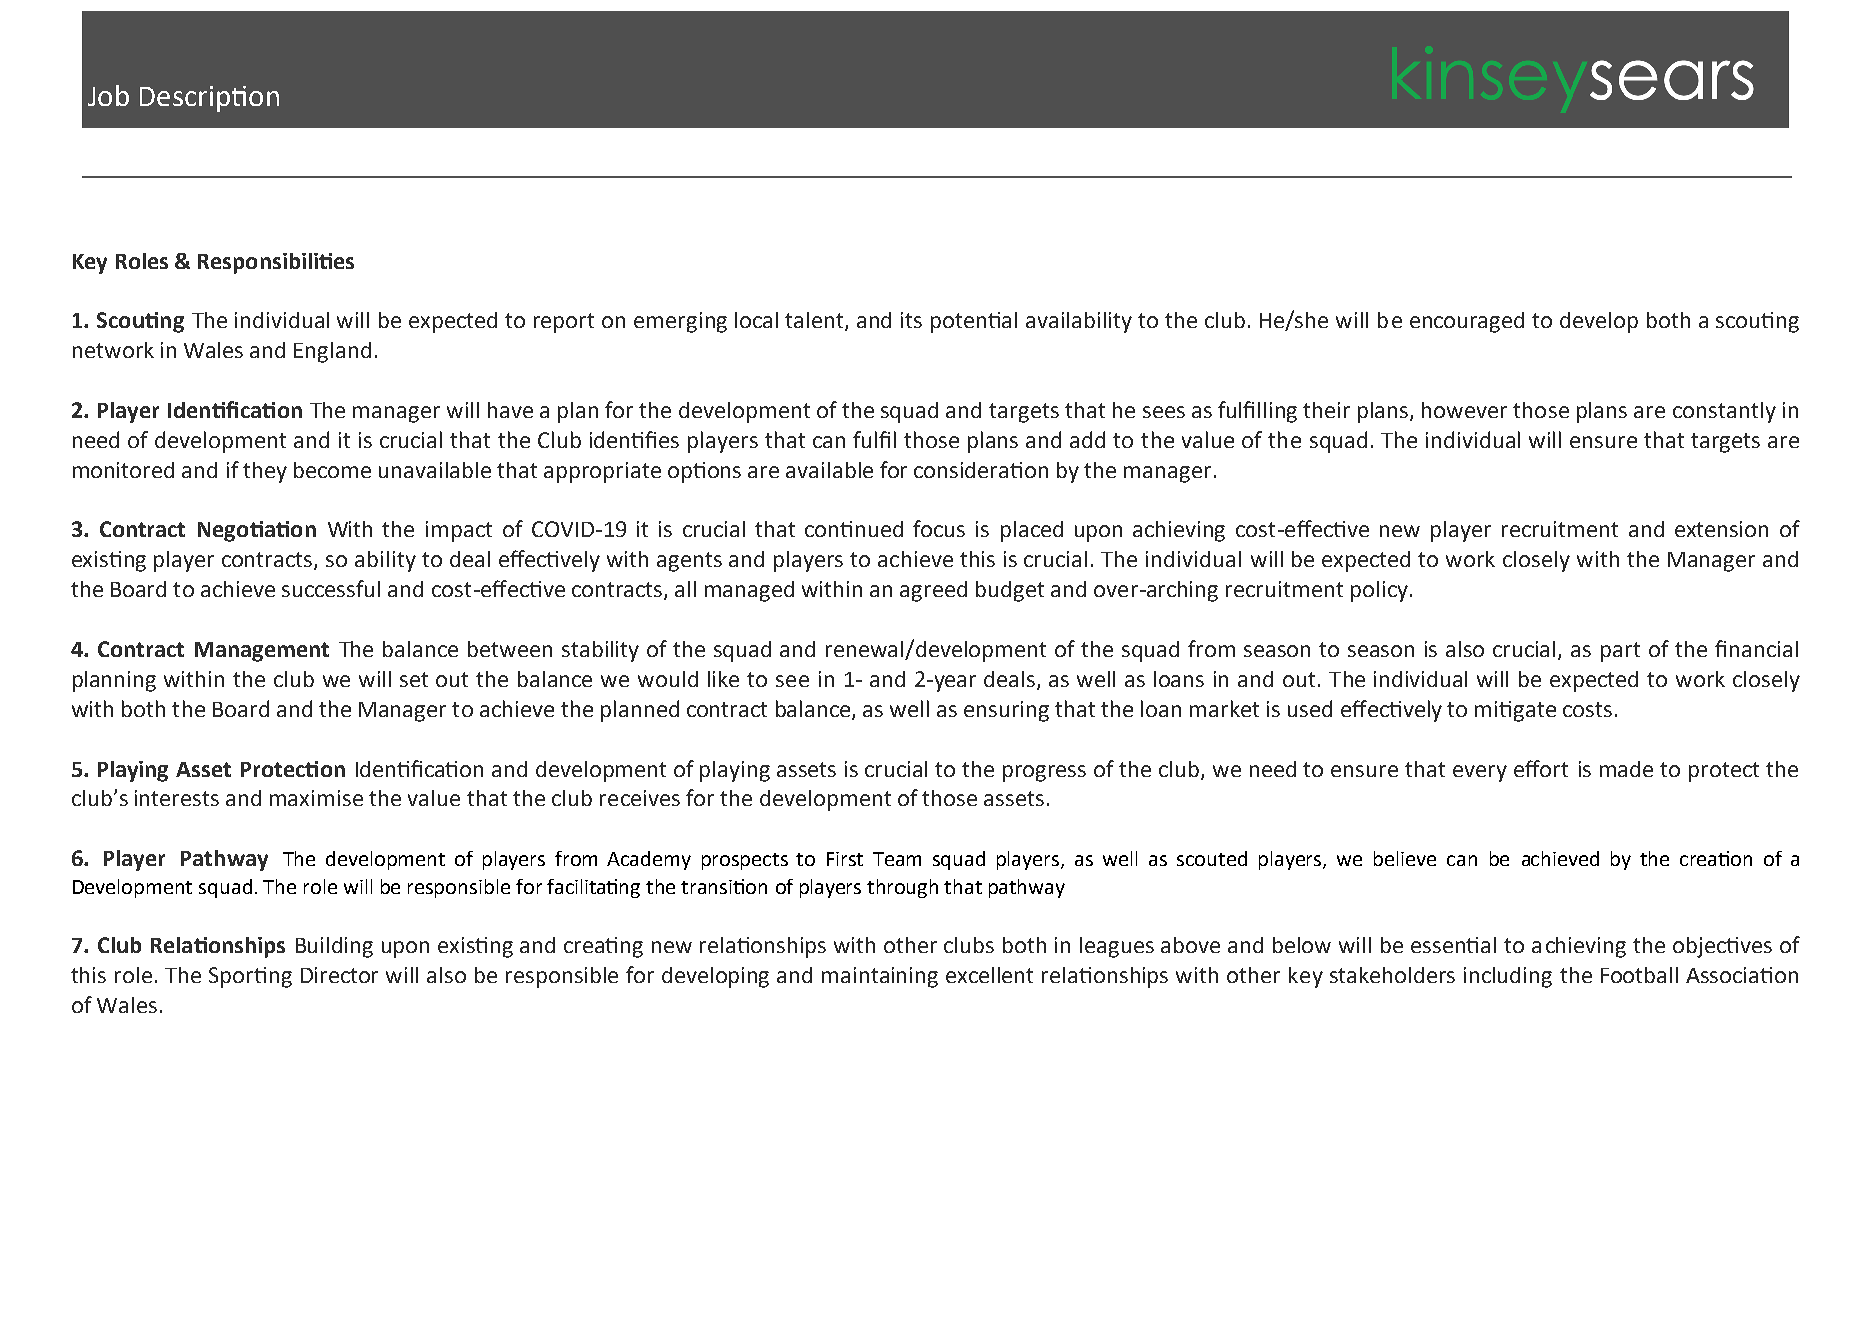 The width and height of the page is (1873, 1324). I want to click on however, so click(1464, 410).
